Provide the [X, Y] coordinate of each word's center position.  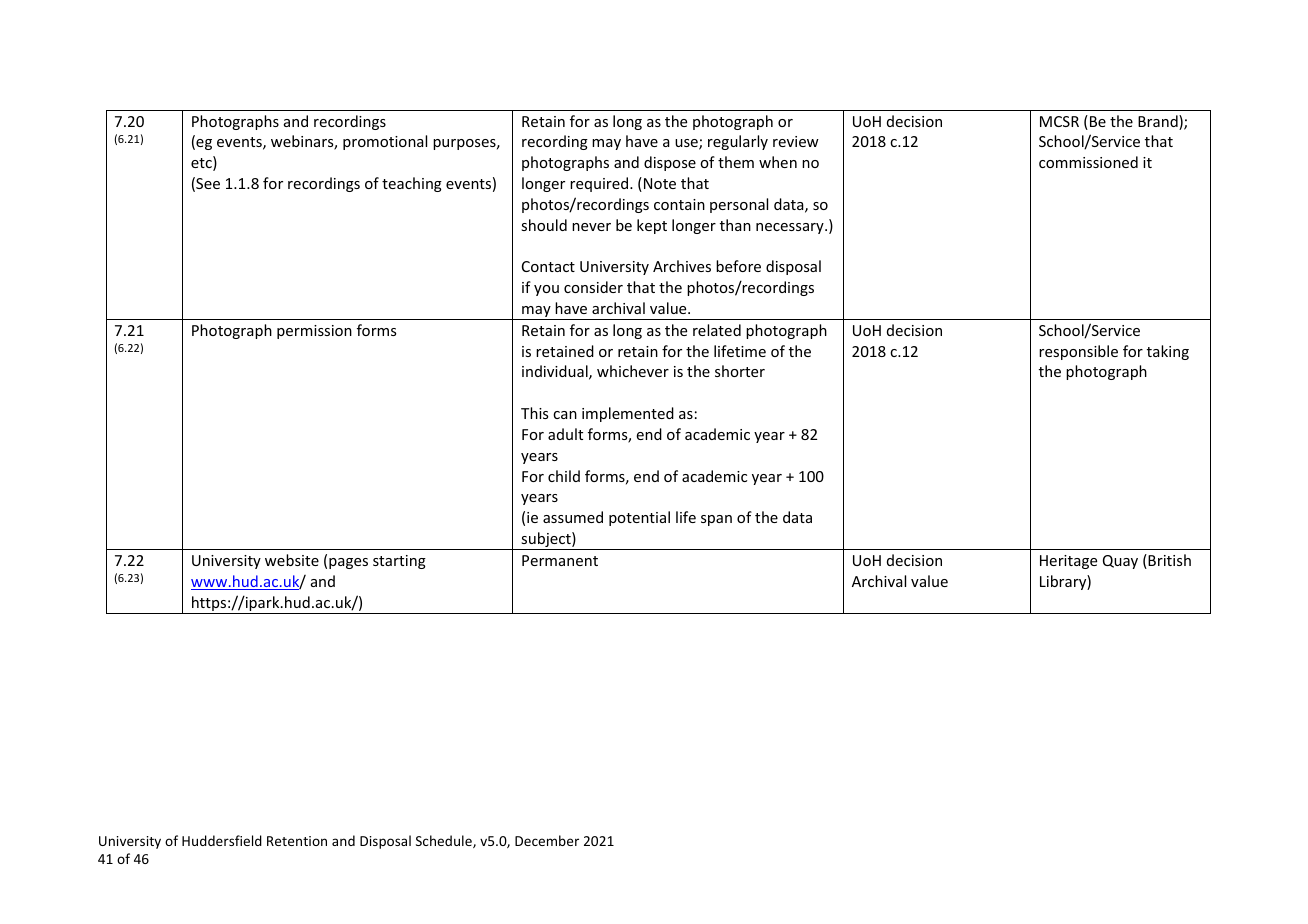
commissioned [1088, 162]
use [687, 144]
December [547, 840]
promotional [385, 142]
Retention [297, 841]
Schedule [445, 841]
